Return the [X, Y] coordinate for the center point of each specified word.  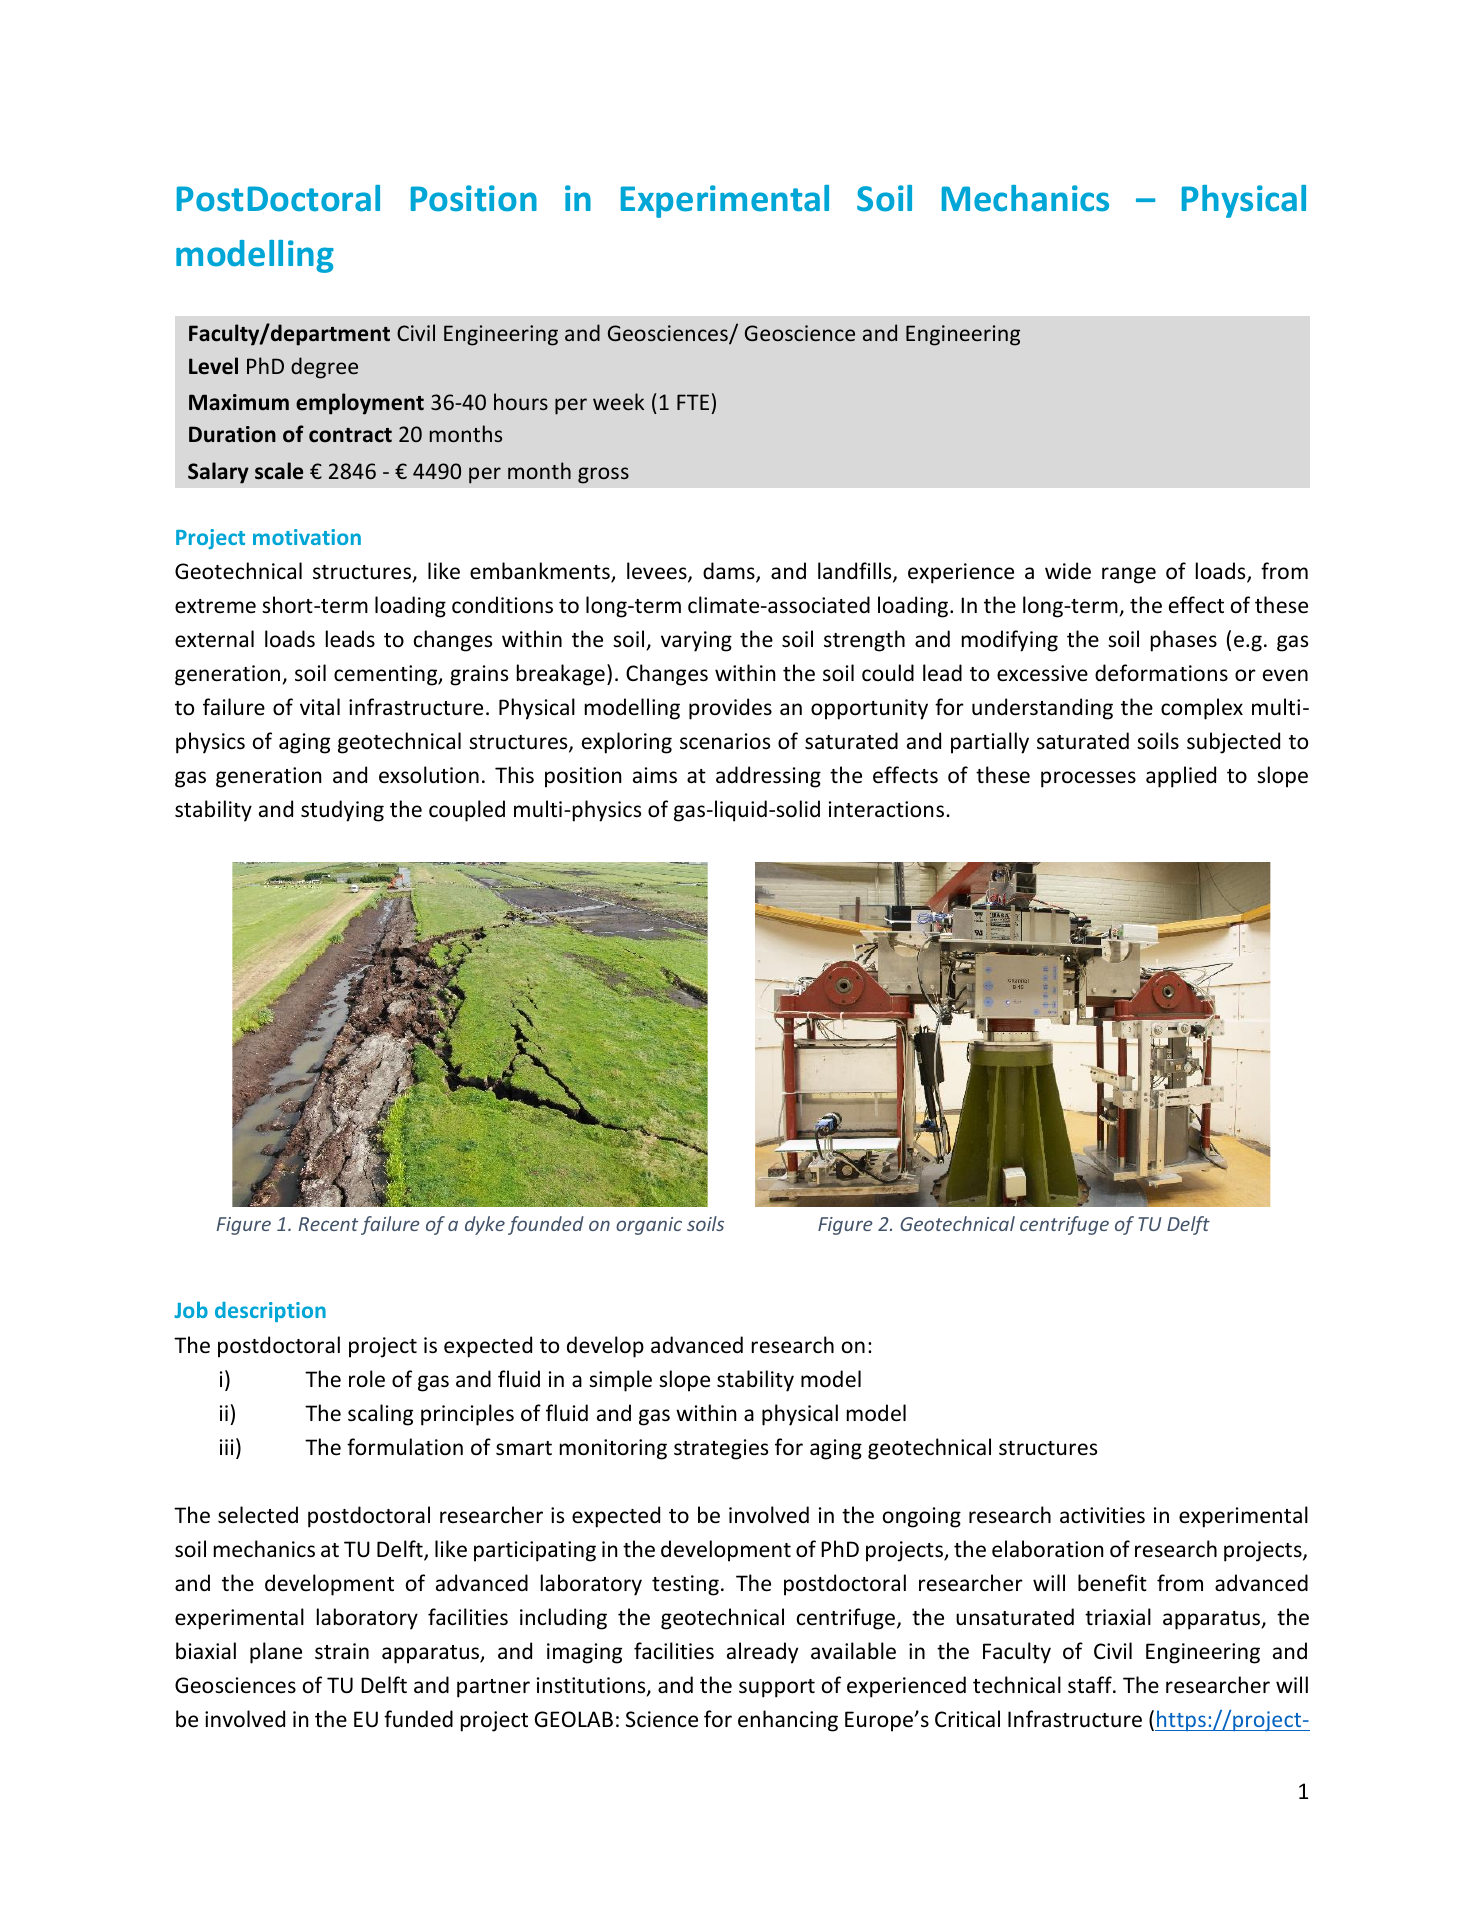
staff [1091, 1685]
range [1129, 575]
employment [360, 404]
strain [342, 1651]
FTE [693, 402]
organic [649, 1226]
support [777, 1688]
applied [1181, 777]
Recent [328, 1224]
